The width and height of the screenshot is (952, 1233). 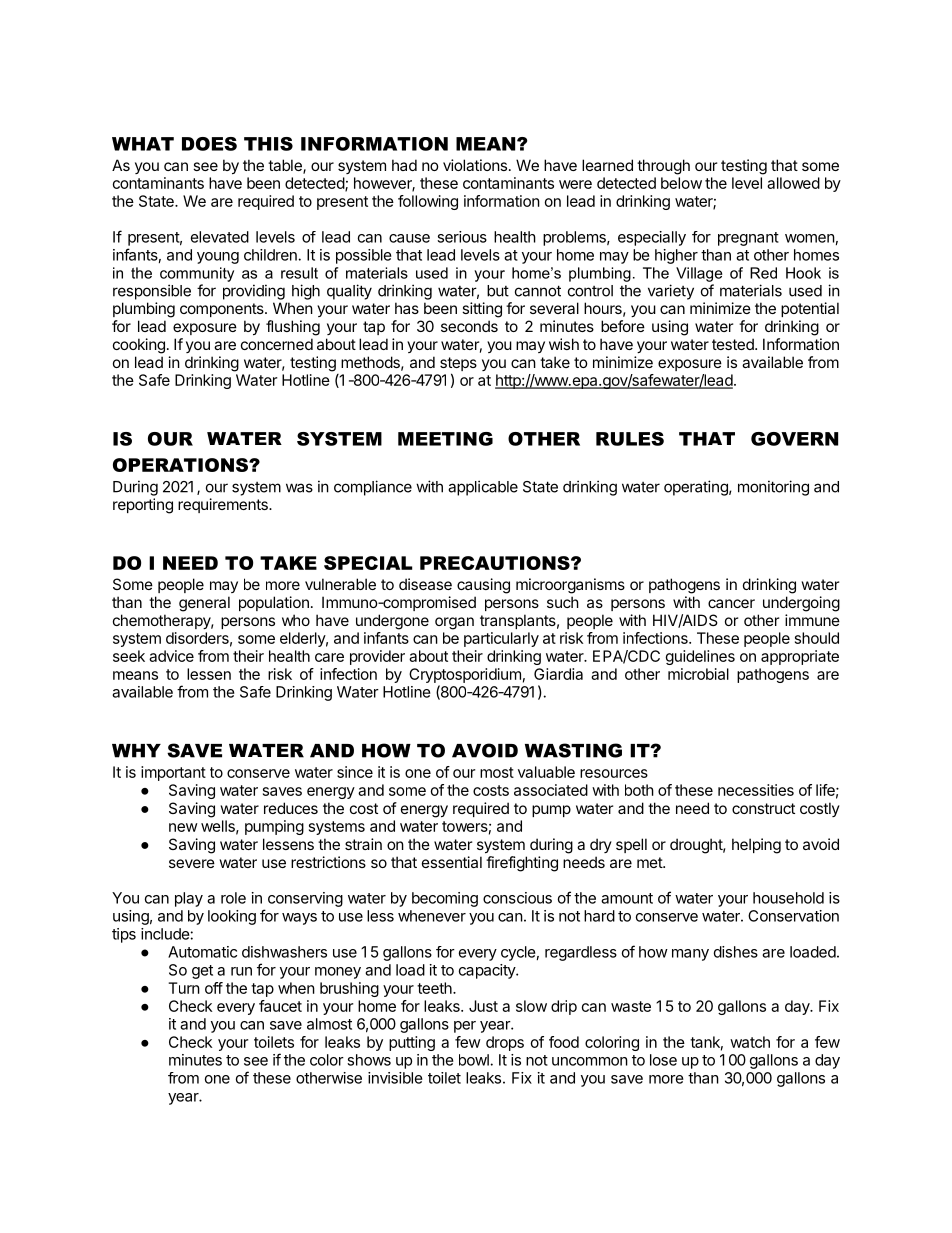 I want to click on DOES, so click(x=209, y=144).
